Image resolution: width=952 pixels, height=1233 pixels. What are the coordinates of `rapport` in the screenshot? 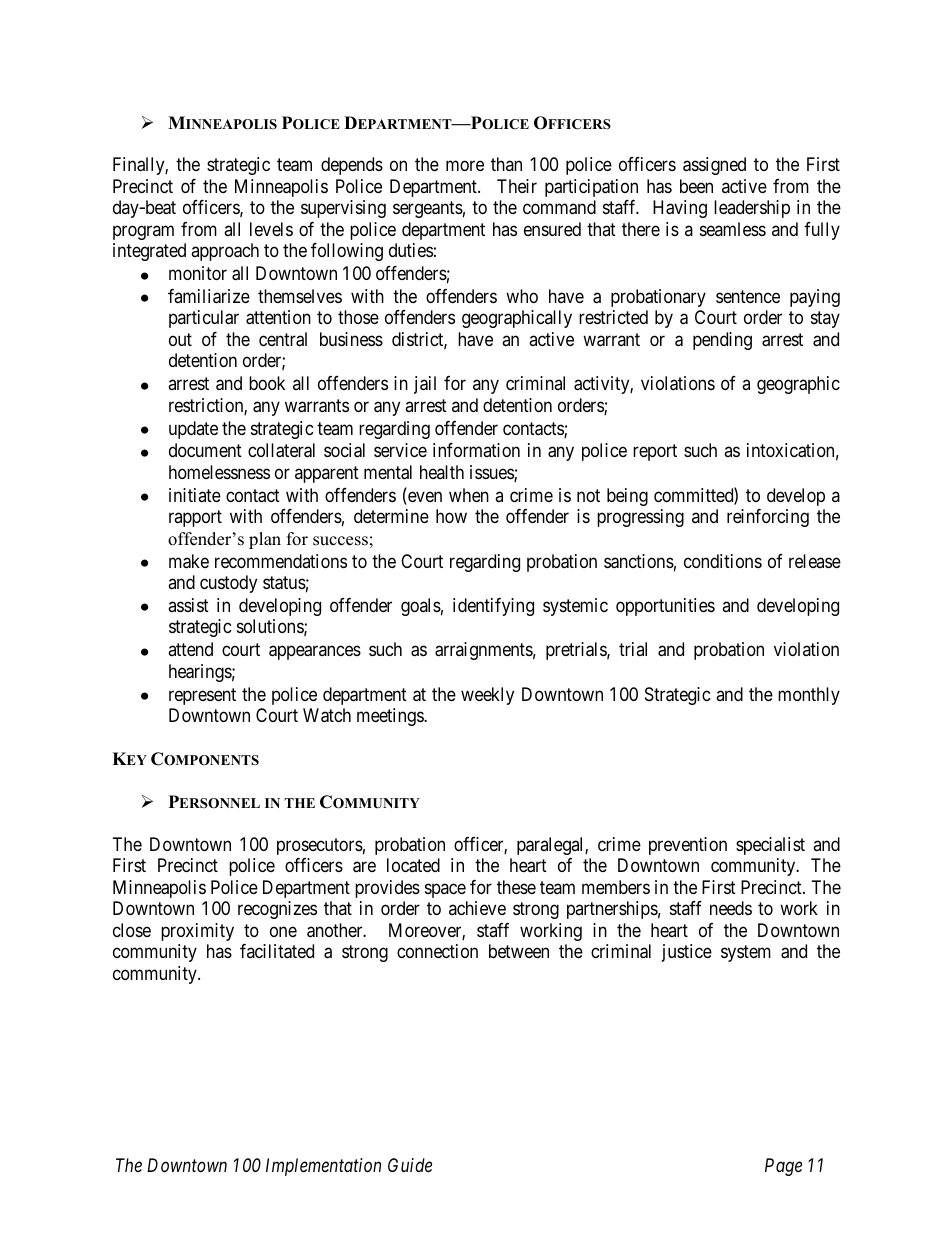 It's located at (195, 518).
